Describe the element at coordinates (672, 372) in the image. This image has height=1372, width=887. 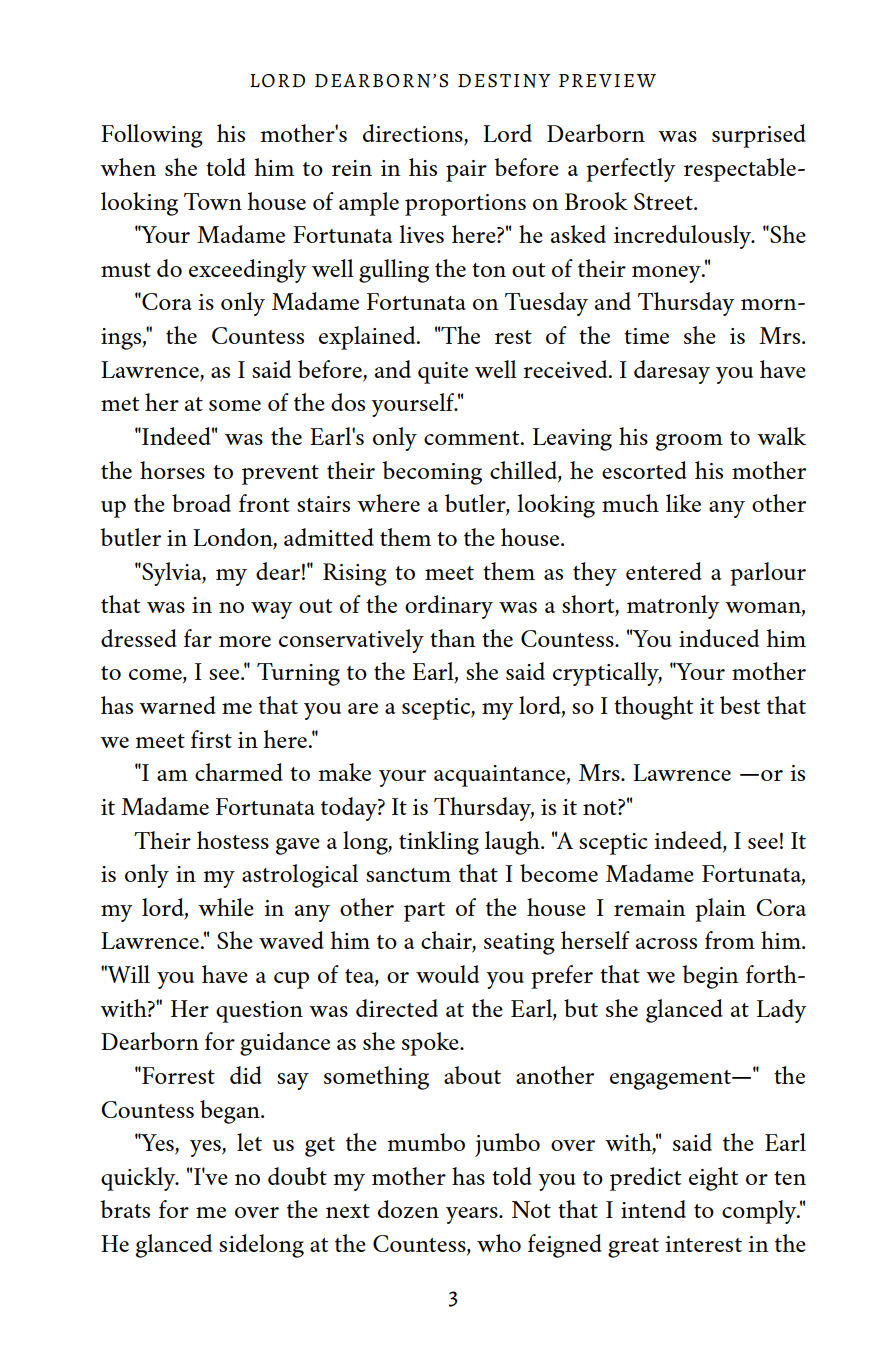
I see `daresay` at that location.
